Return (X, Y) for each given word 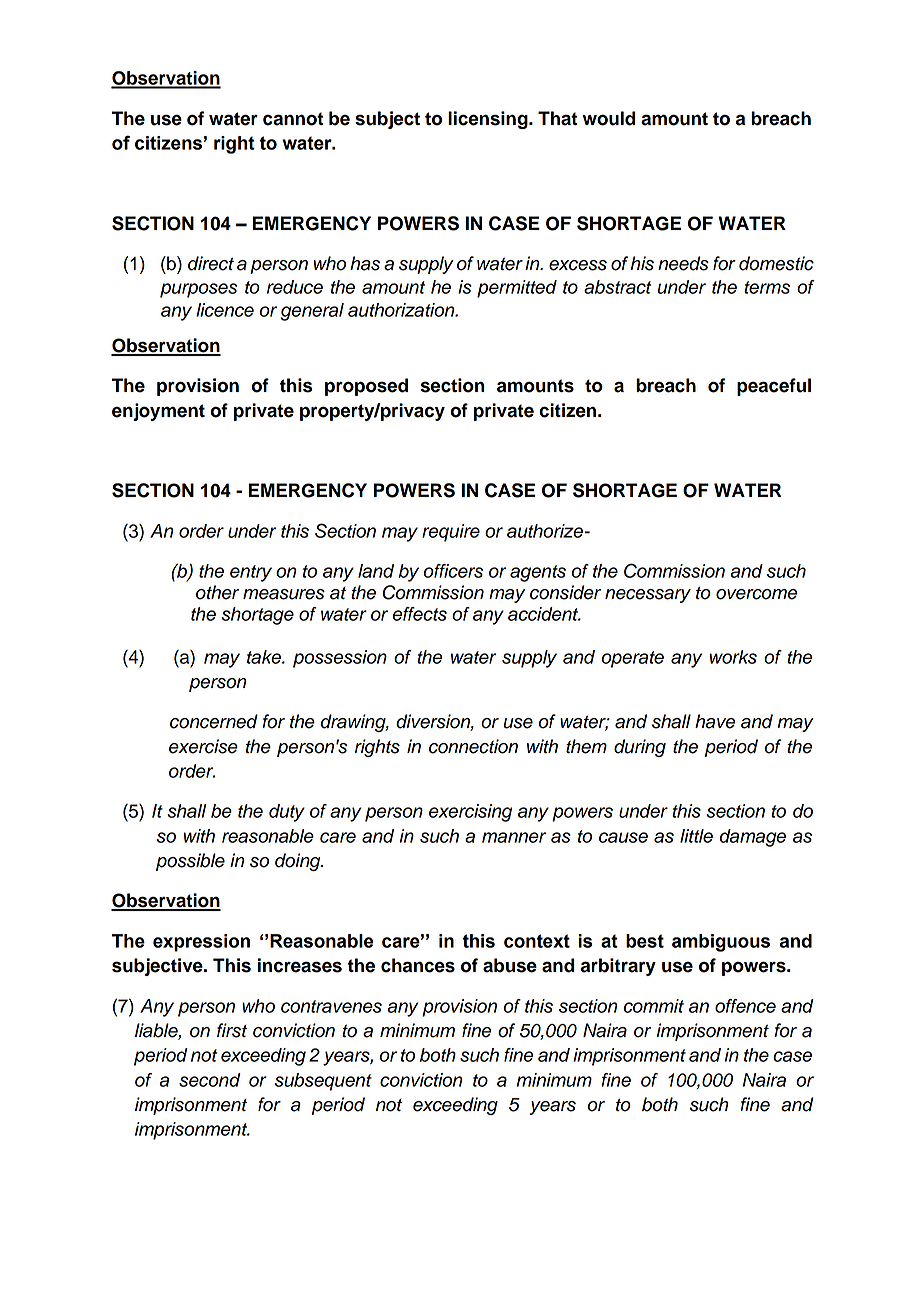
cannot (293, 119)
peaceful (774, 387)
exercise (203, 746)
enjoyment (158, 412)
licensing (489, 120)
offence (745, 1006)
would (608, 118)
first (232, 1030)
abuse (510, 965)
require (451, 533)
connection (473, 746)
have (715, 721)
